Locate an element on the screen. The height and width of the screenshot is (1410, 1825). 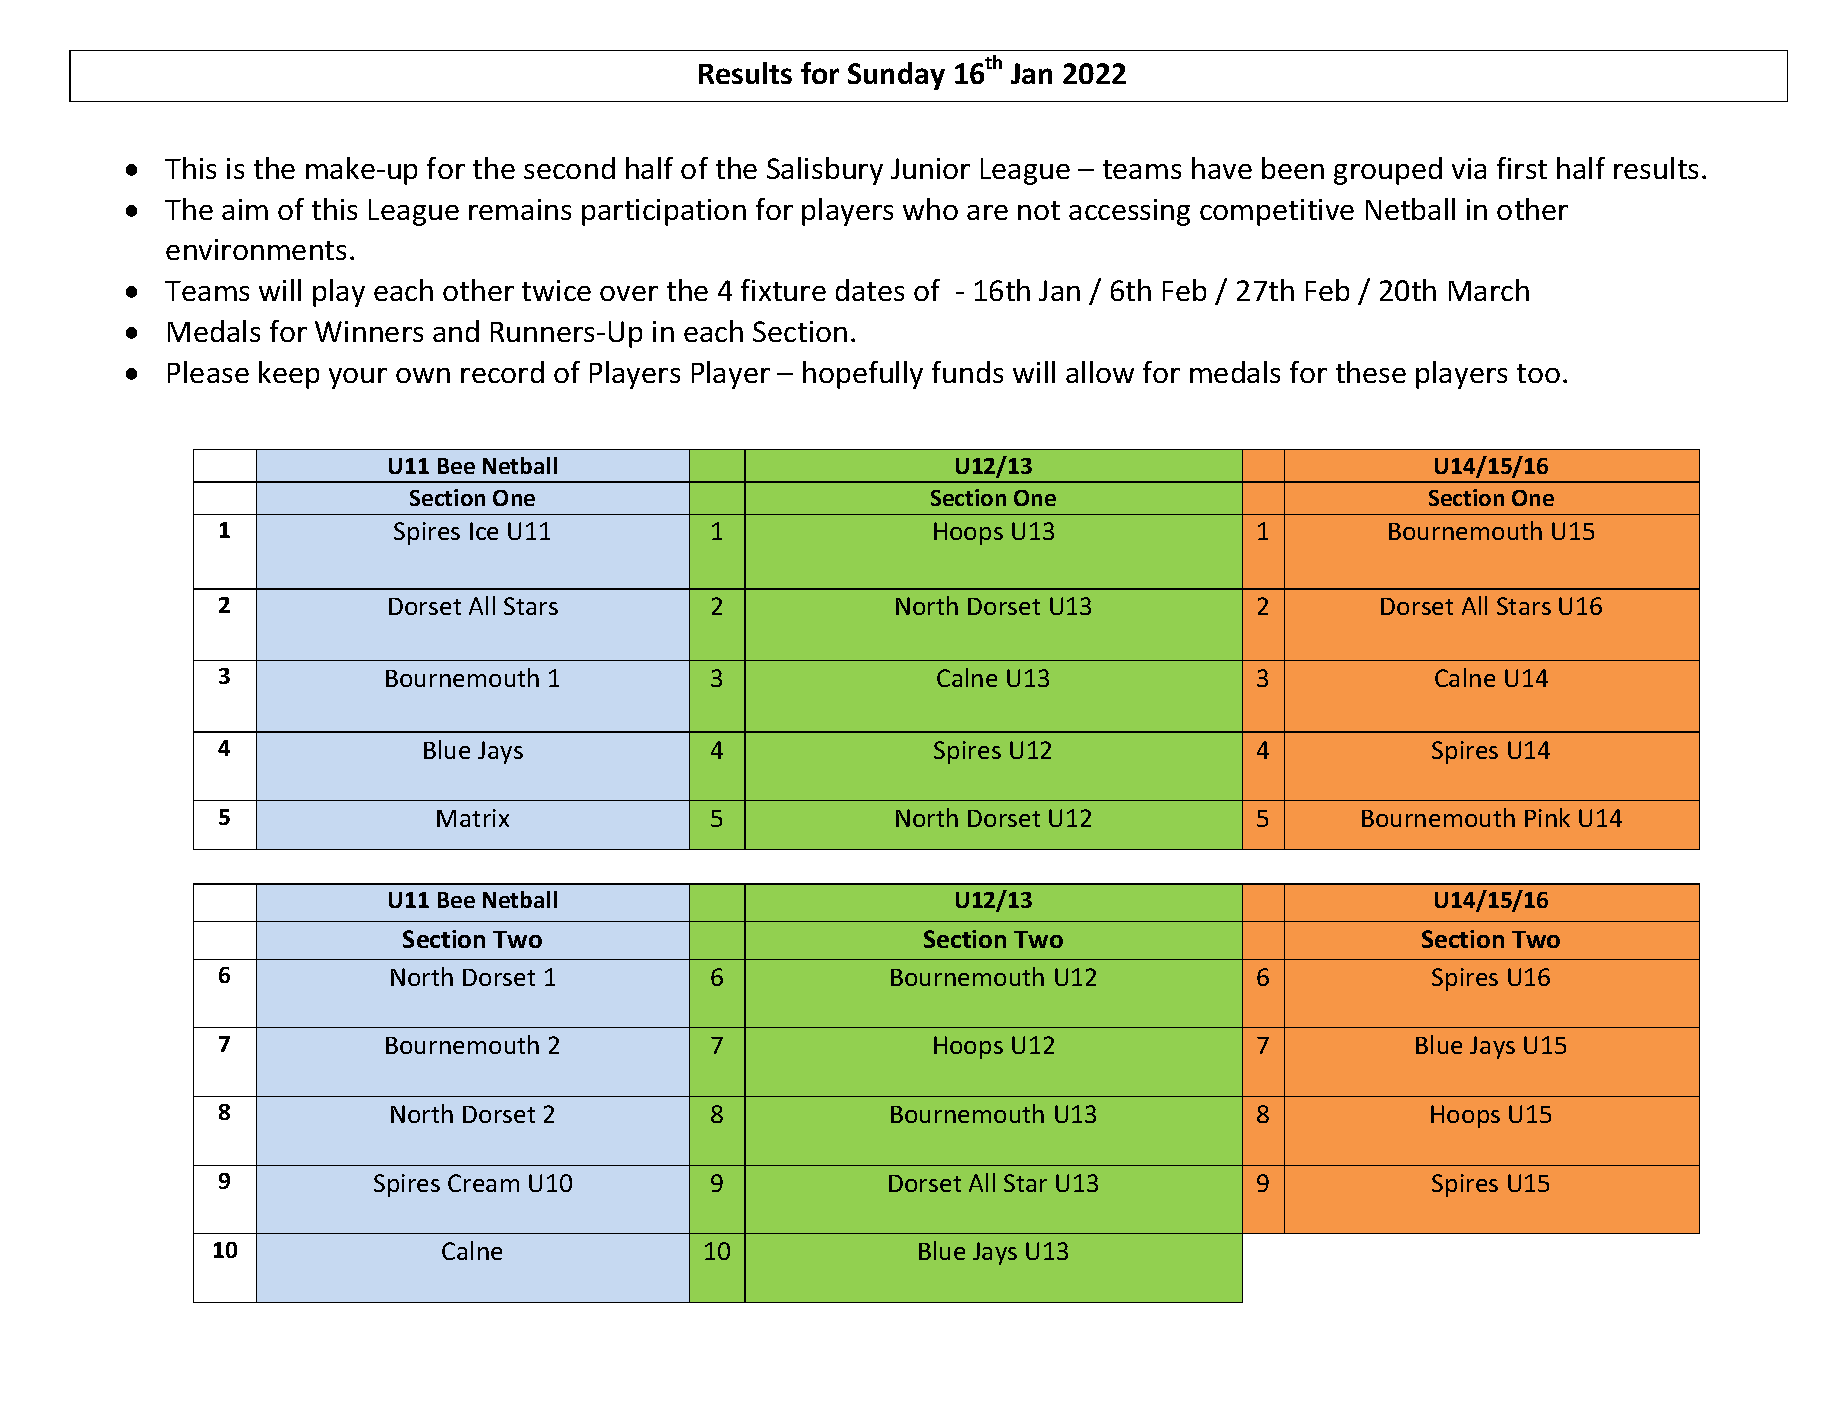
Cream is located at coordinates (483, 1183).
